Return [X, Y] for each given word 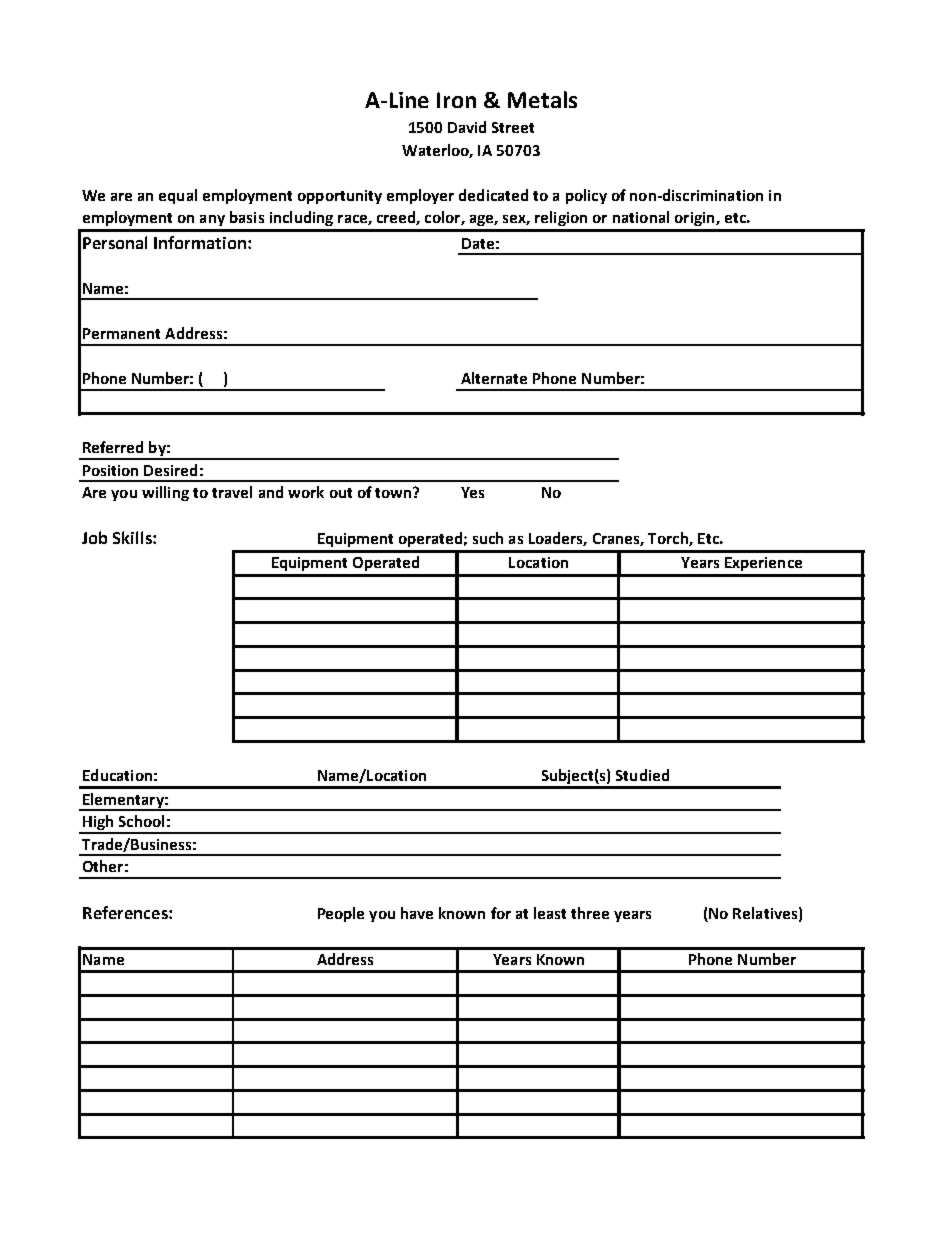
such [488, 538]
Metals [542, 99]
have [417, 913]
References [126, 912]
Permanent [121, 333]
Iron [456, 100]
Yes [472, 492]
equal [178, 196]
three [590, 913]
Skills [133, 537]
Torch [669, 539]
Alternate [494, 378]
